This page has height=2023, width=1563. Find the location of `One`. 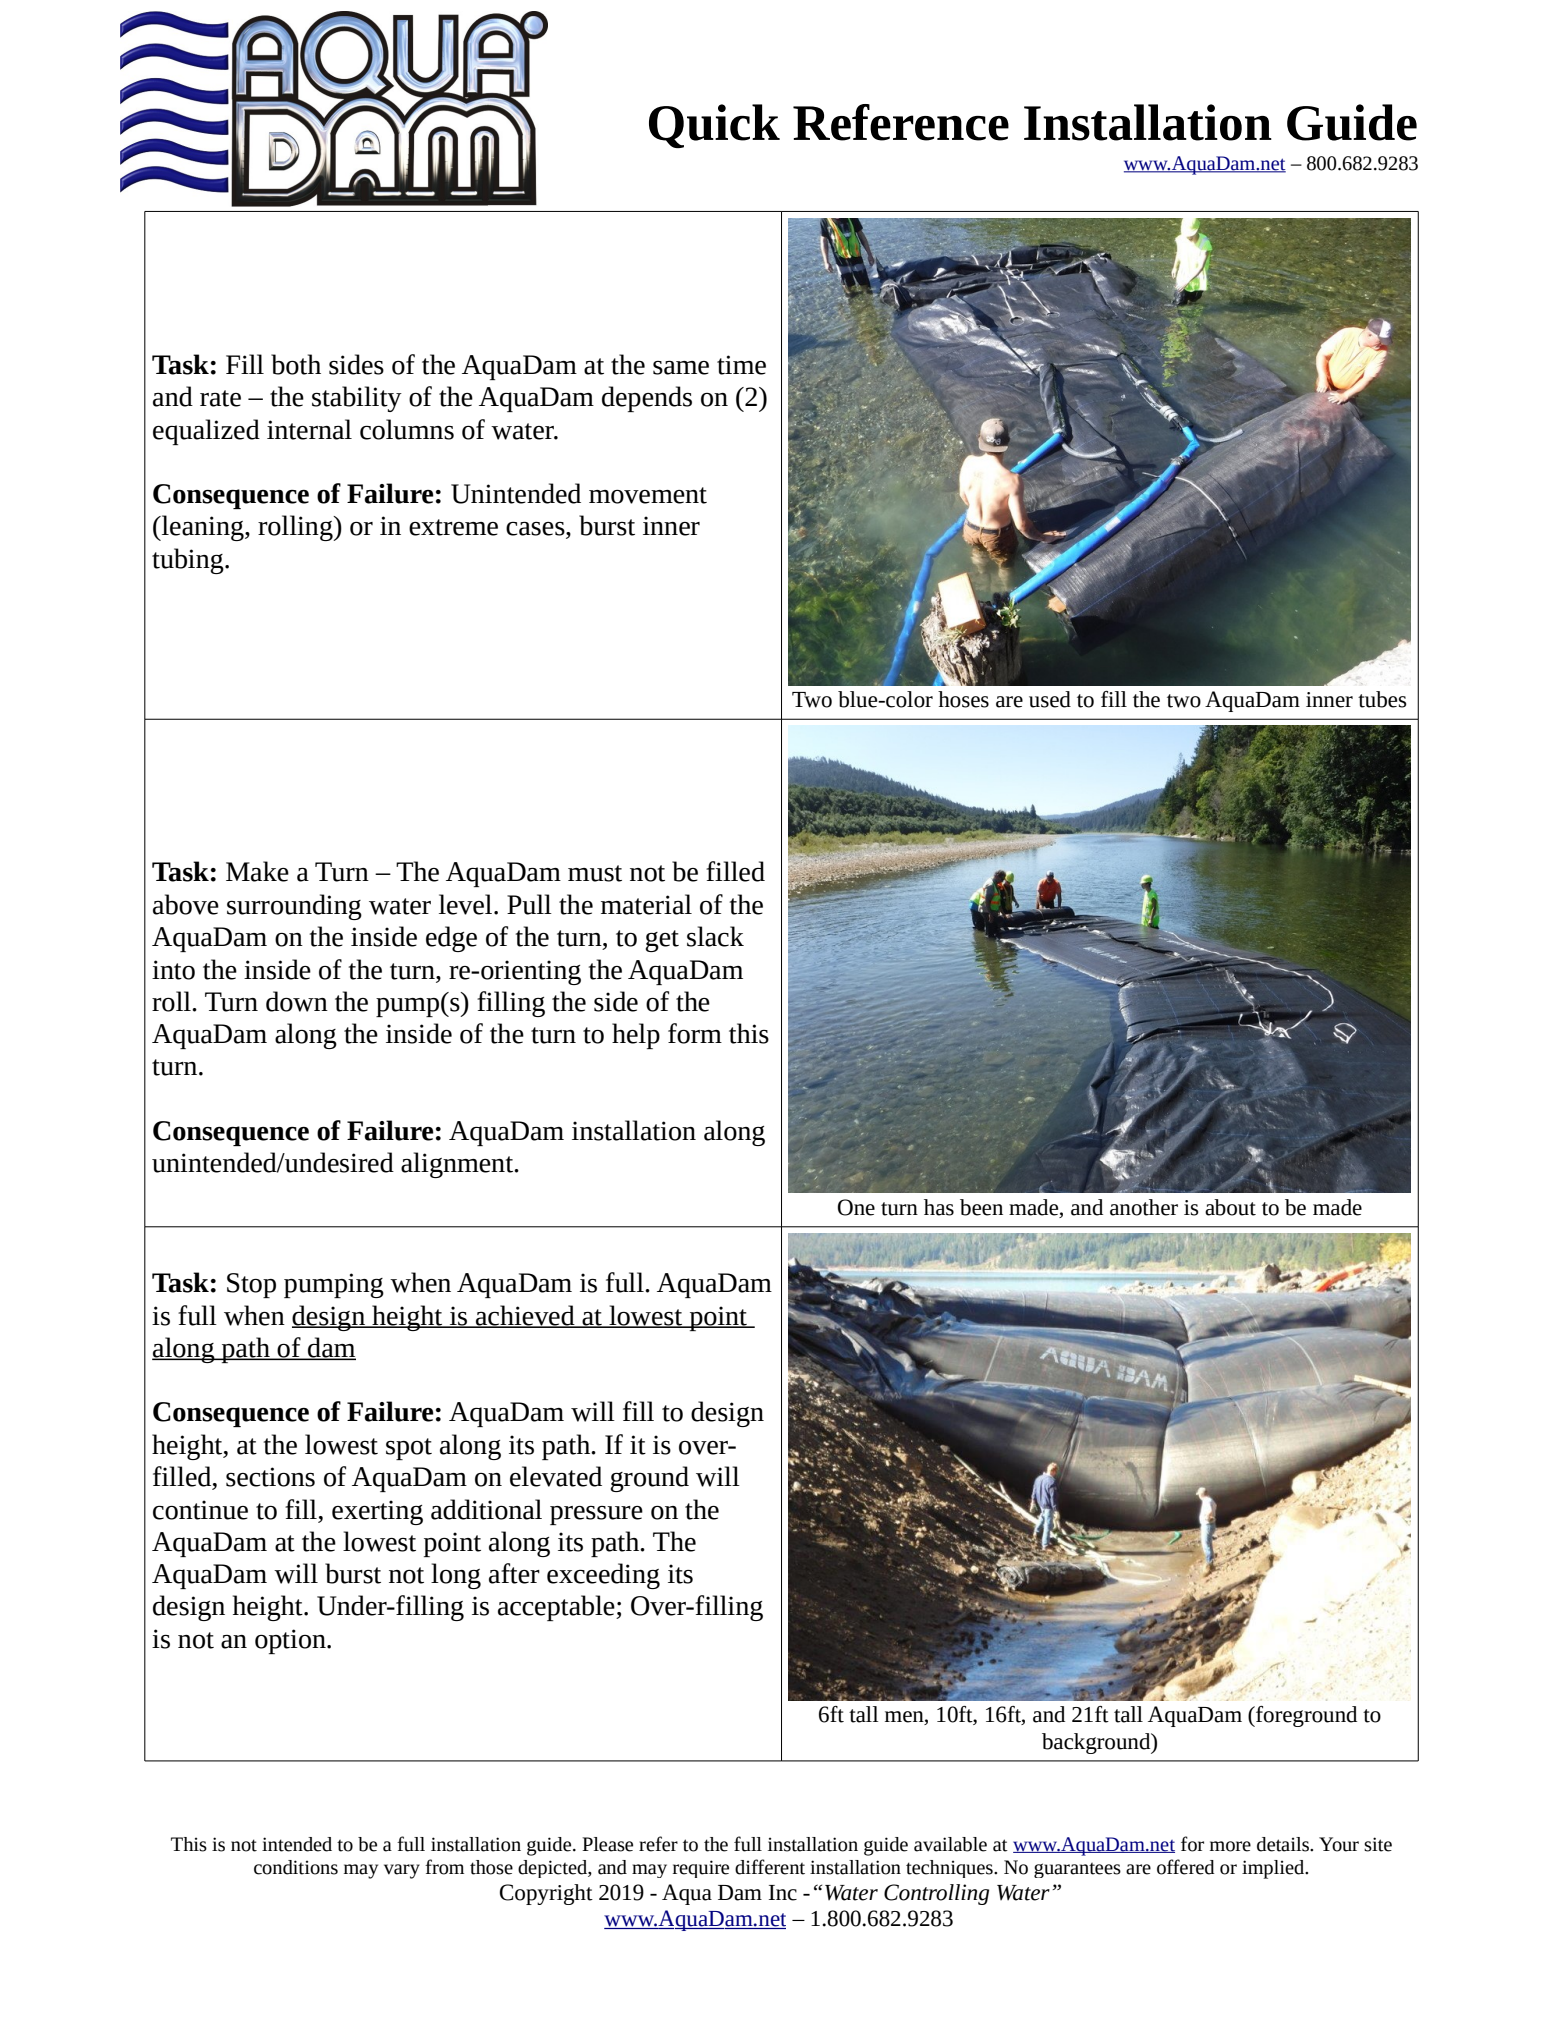

One is located at coordinates (856, 1207).
